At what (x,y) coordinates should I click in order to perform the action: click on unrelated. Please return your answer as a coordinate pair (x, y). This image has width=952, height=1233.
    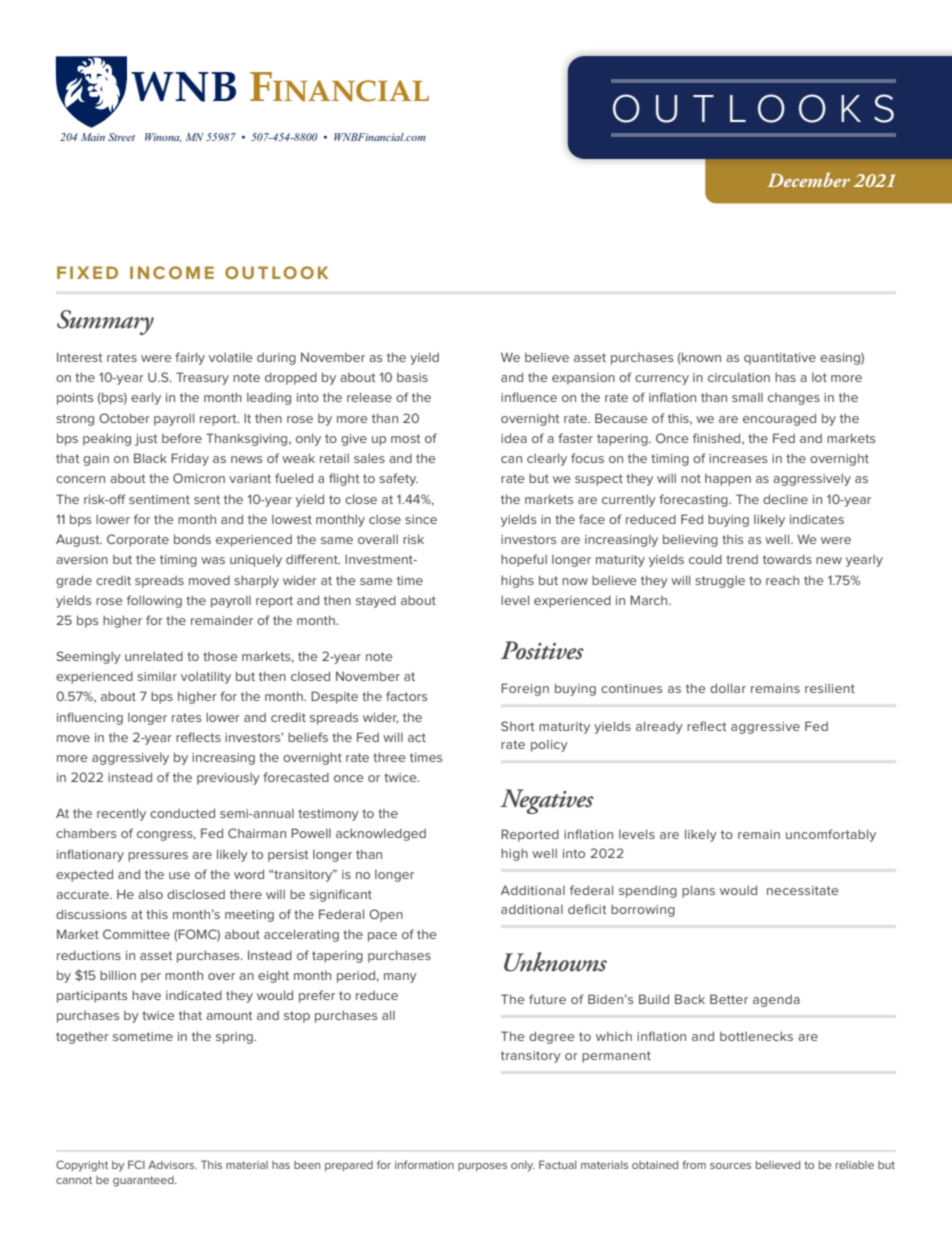
    Looking at the image, I should click on (154, 656).
